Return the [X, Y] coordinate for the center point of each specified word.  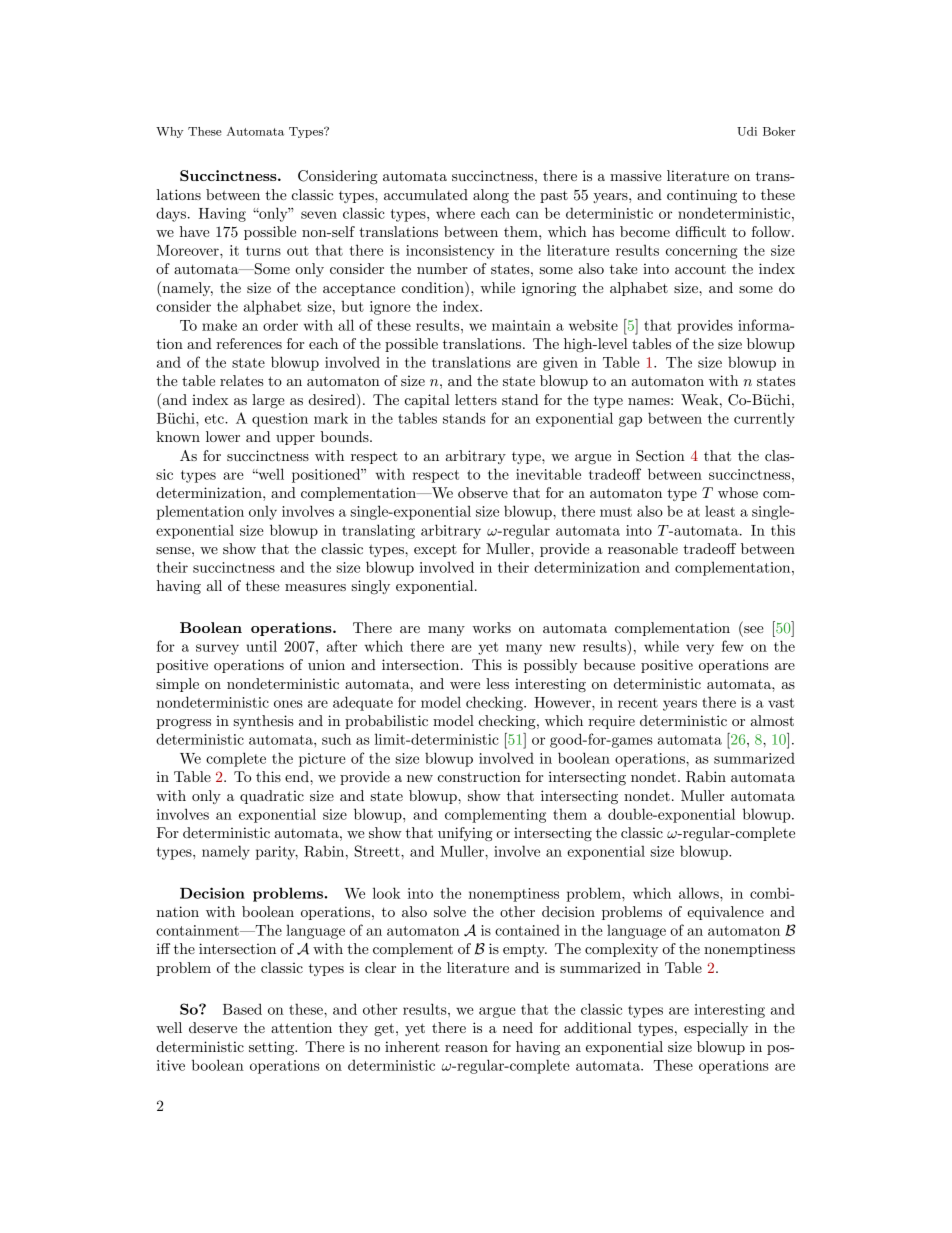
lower [223, 436]
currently [764, 419]
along [491, 196]
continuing [702, 196]
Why [169, 132]
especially [716, 1029]
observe [483, 492]
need [518, 1027]
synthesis [264, 722]
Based [242, 1009]
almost [772, 720]
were [465, 685]
